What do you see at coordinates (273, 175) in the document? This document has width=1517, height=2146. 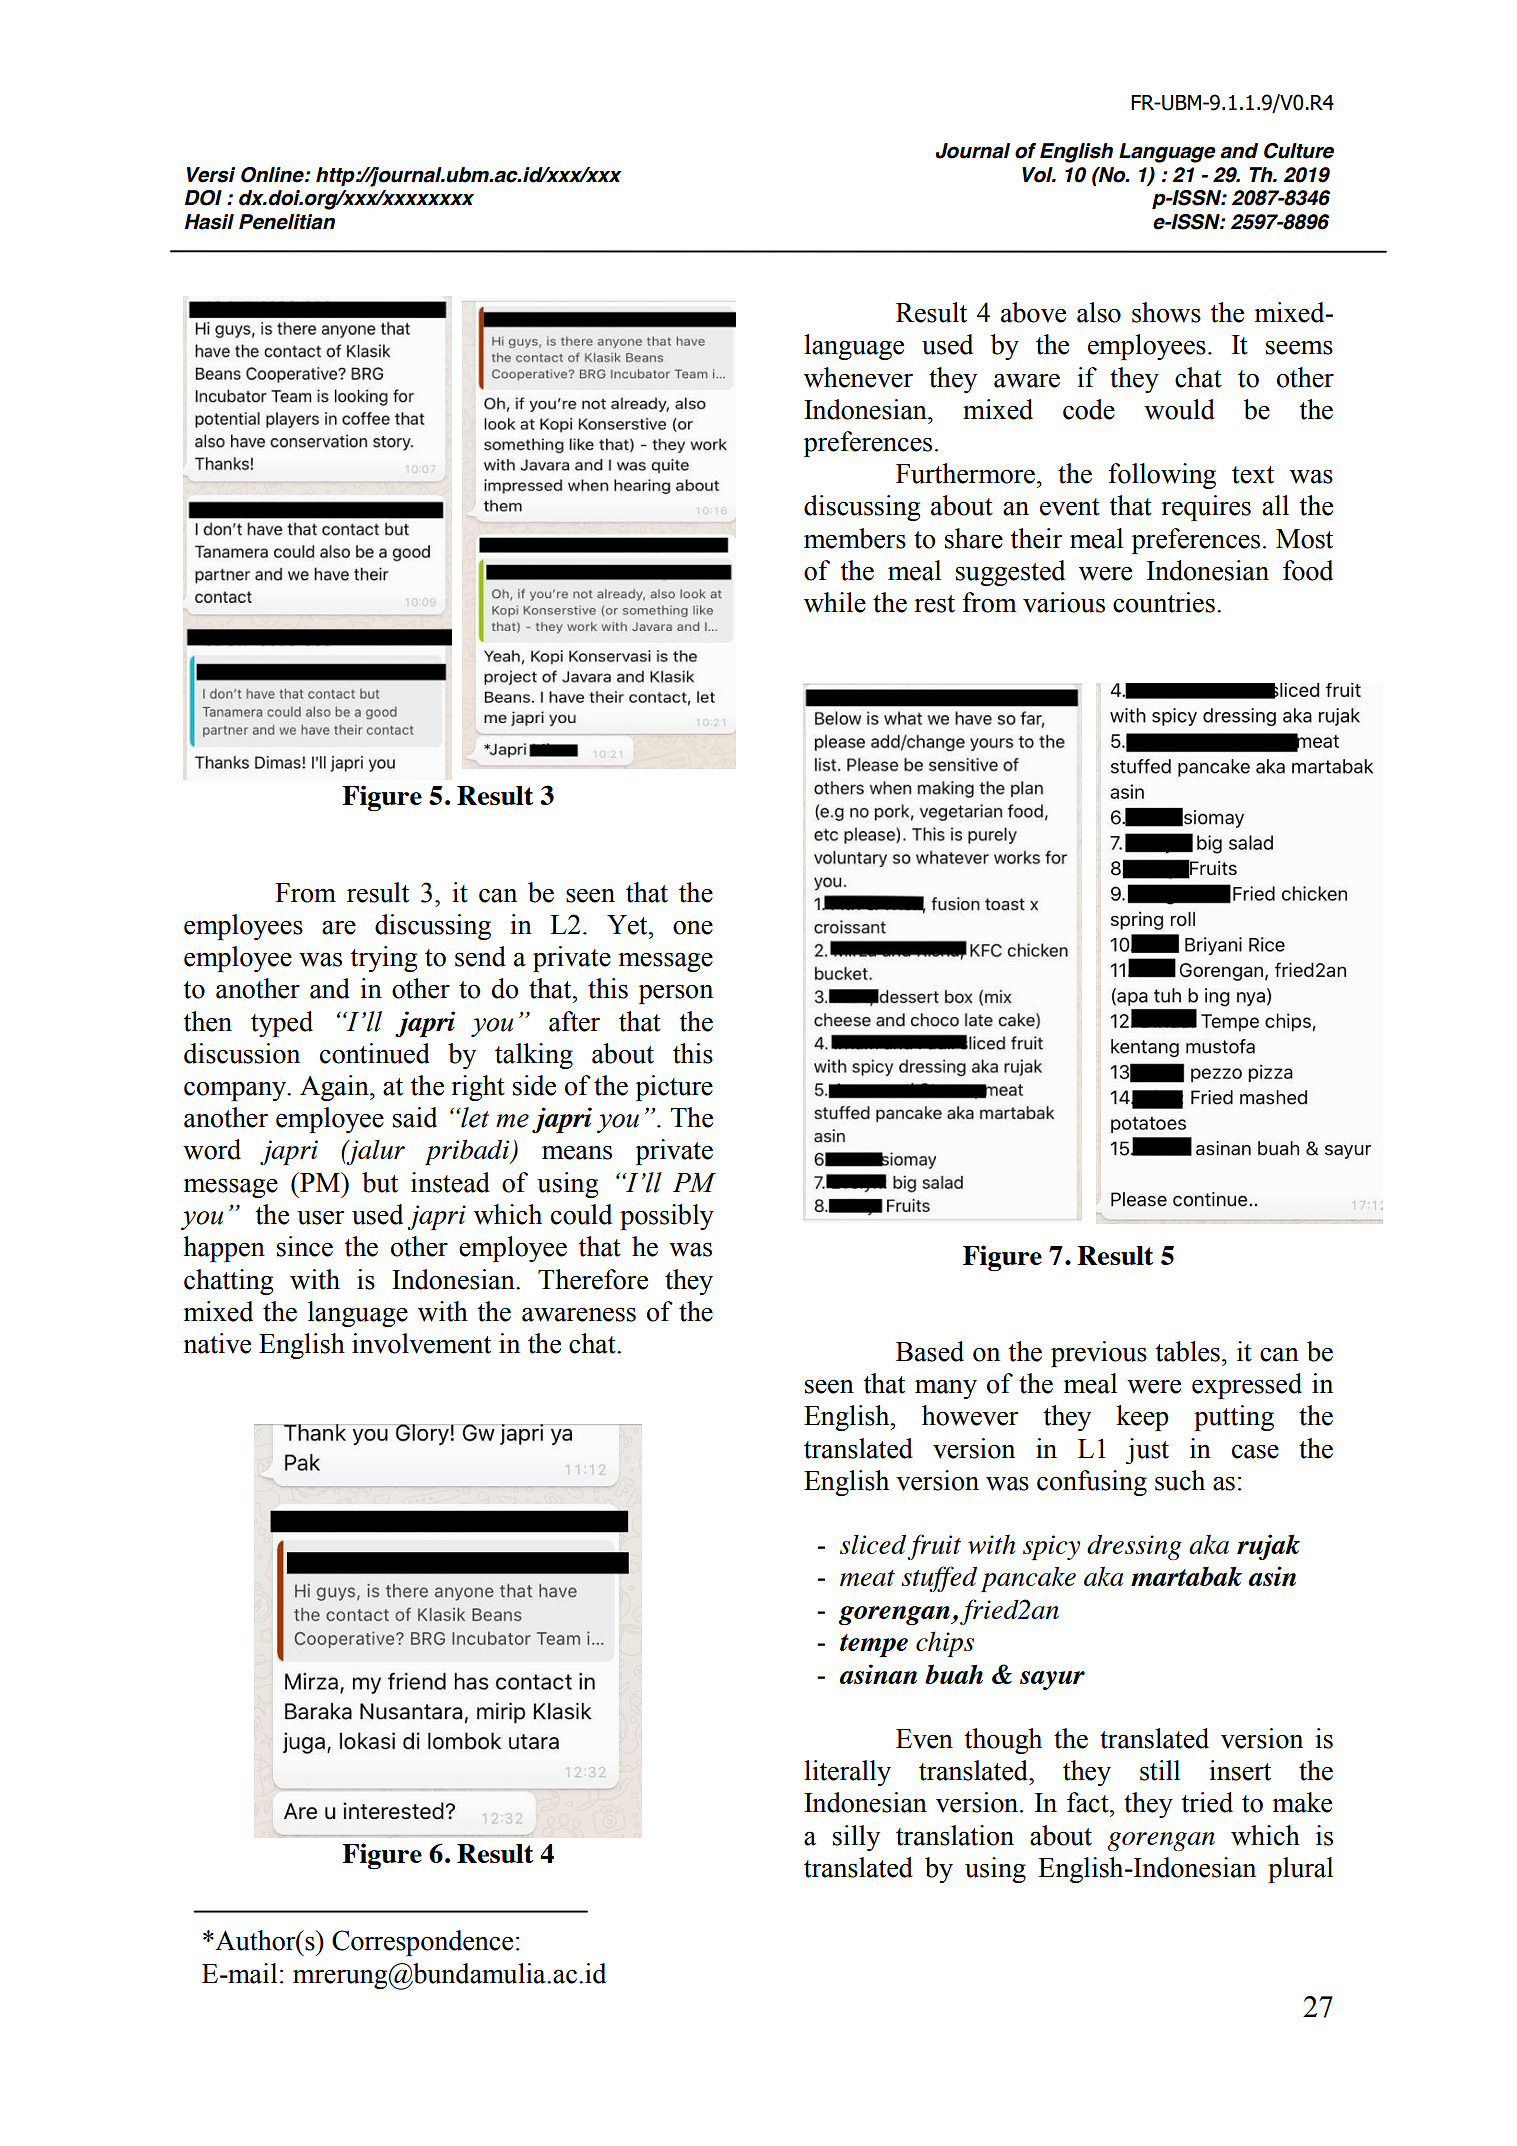 I see `Online` at bounding box center [273, 175].
